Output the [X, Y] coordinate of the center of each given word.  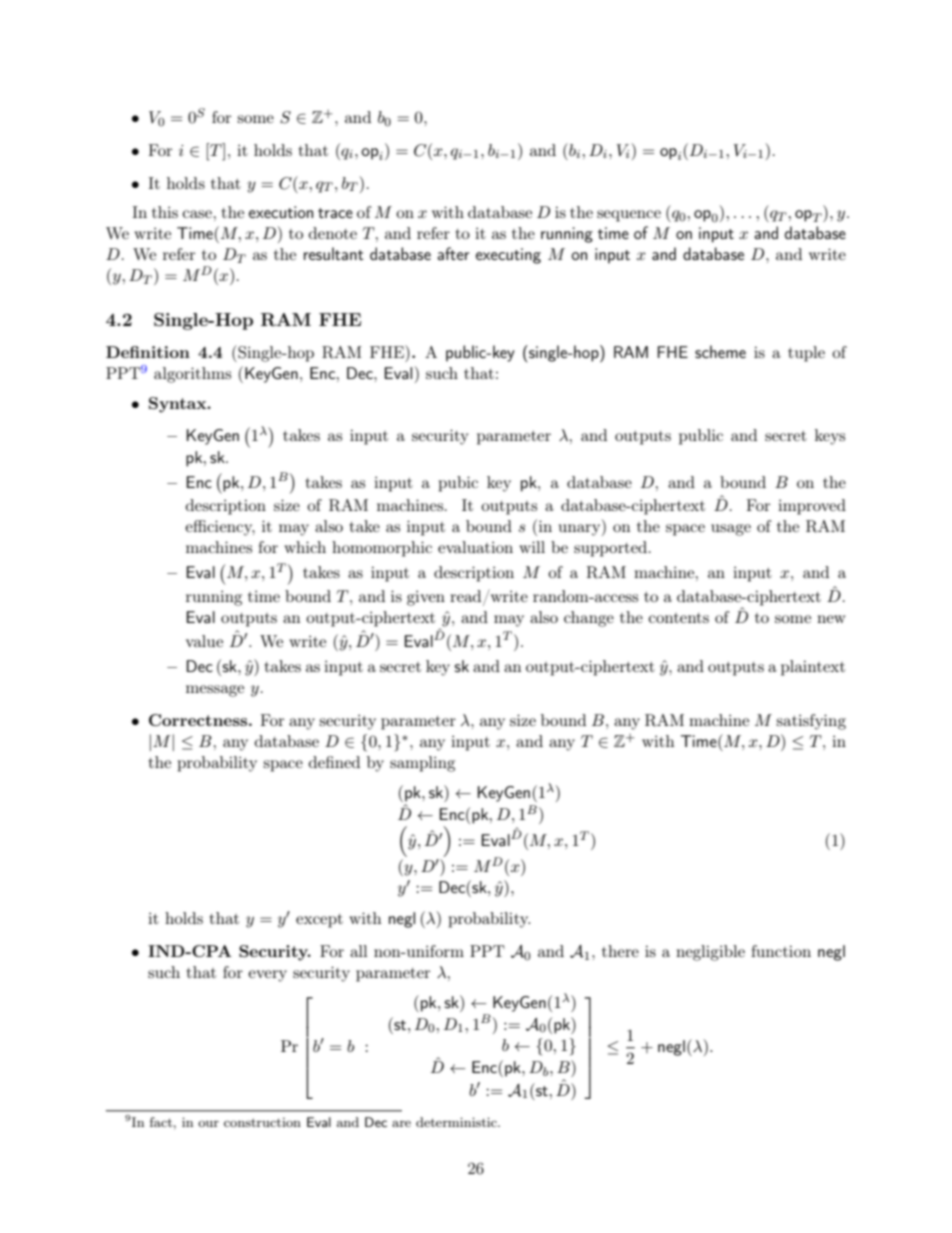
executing [508, 256]
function [781, 951]
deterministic [457, 1122]
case [197, 214]
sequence [629, 216]
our [208, 1124]
